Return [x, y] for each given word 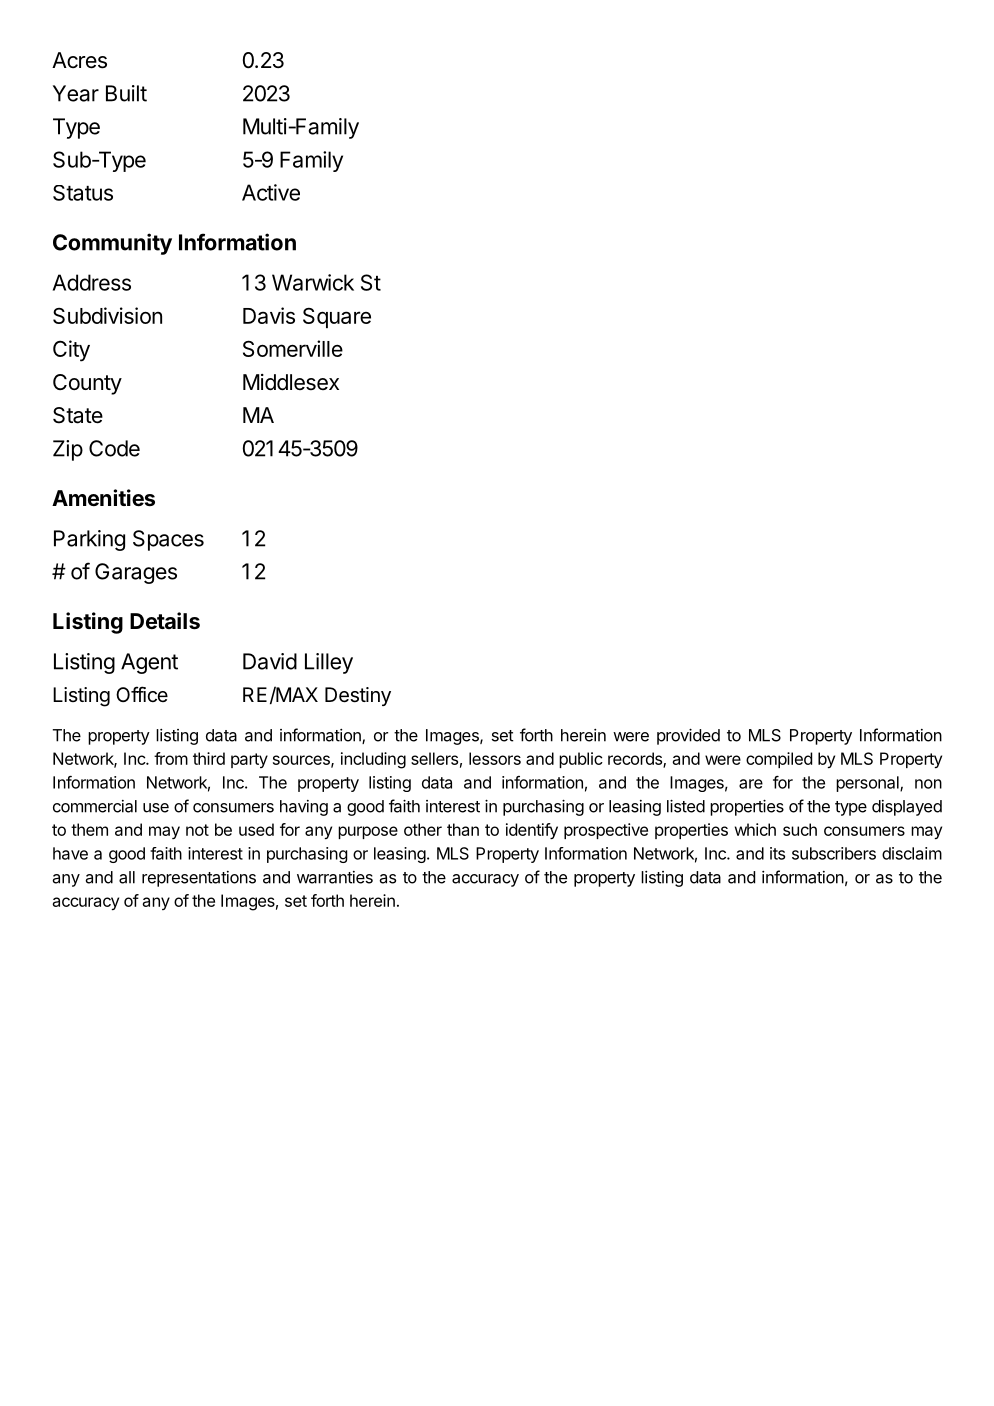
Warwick [313, 282]
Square [337, 317]
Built [126, 93]
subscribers [834, 853]
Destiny [358, 696]
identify [532, 831]
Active [271, 192]
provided [688, 736]
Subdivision [107, 315]
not [197, 830]
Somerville [293, 348]
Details [165, 621]
